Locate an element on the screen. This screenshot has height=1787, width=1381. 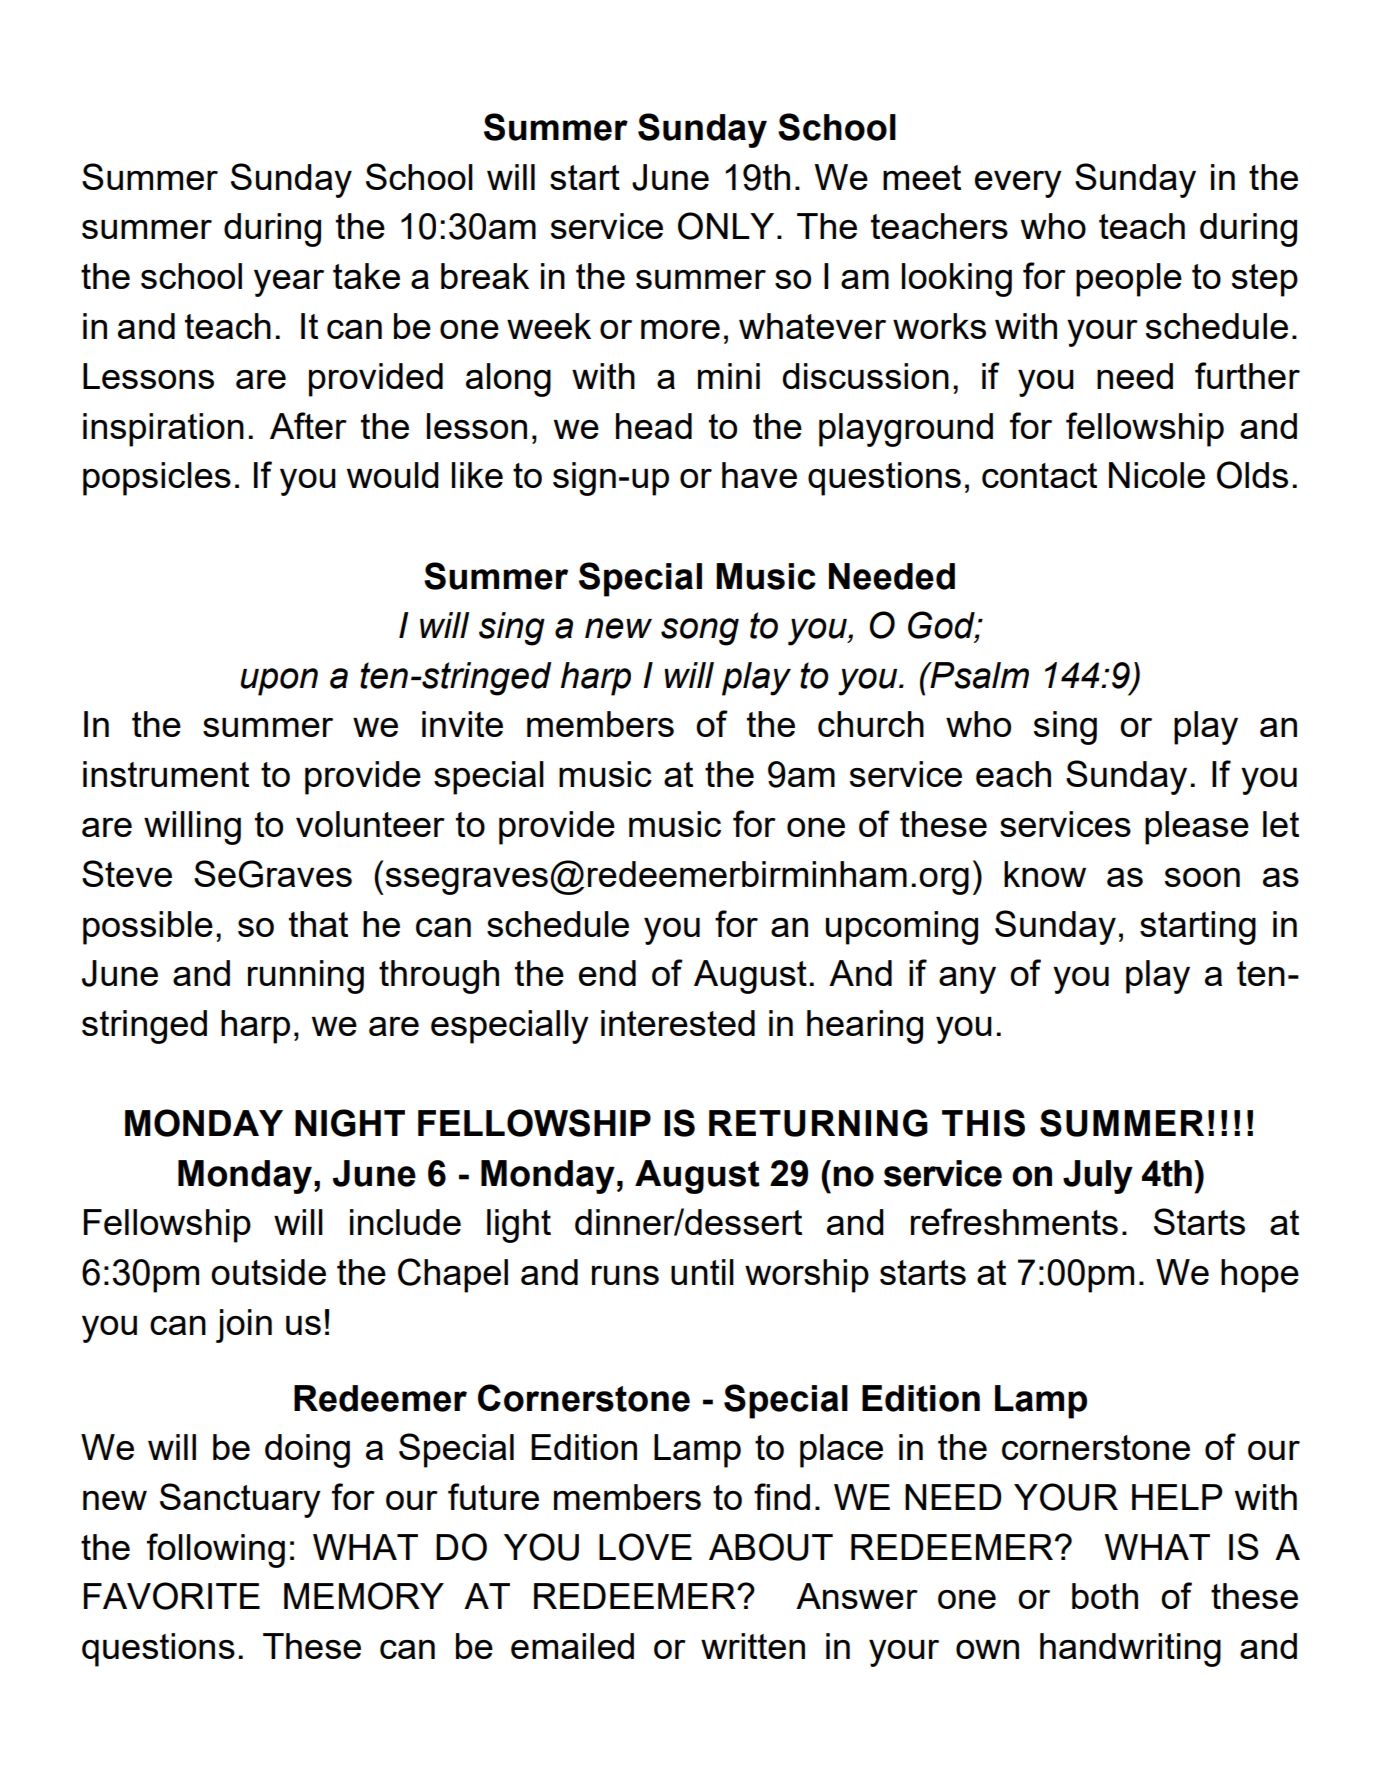
FAVORITE is located at coordinates (172, 1596).
